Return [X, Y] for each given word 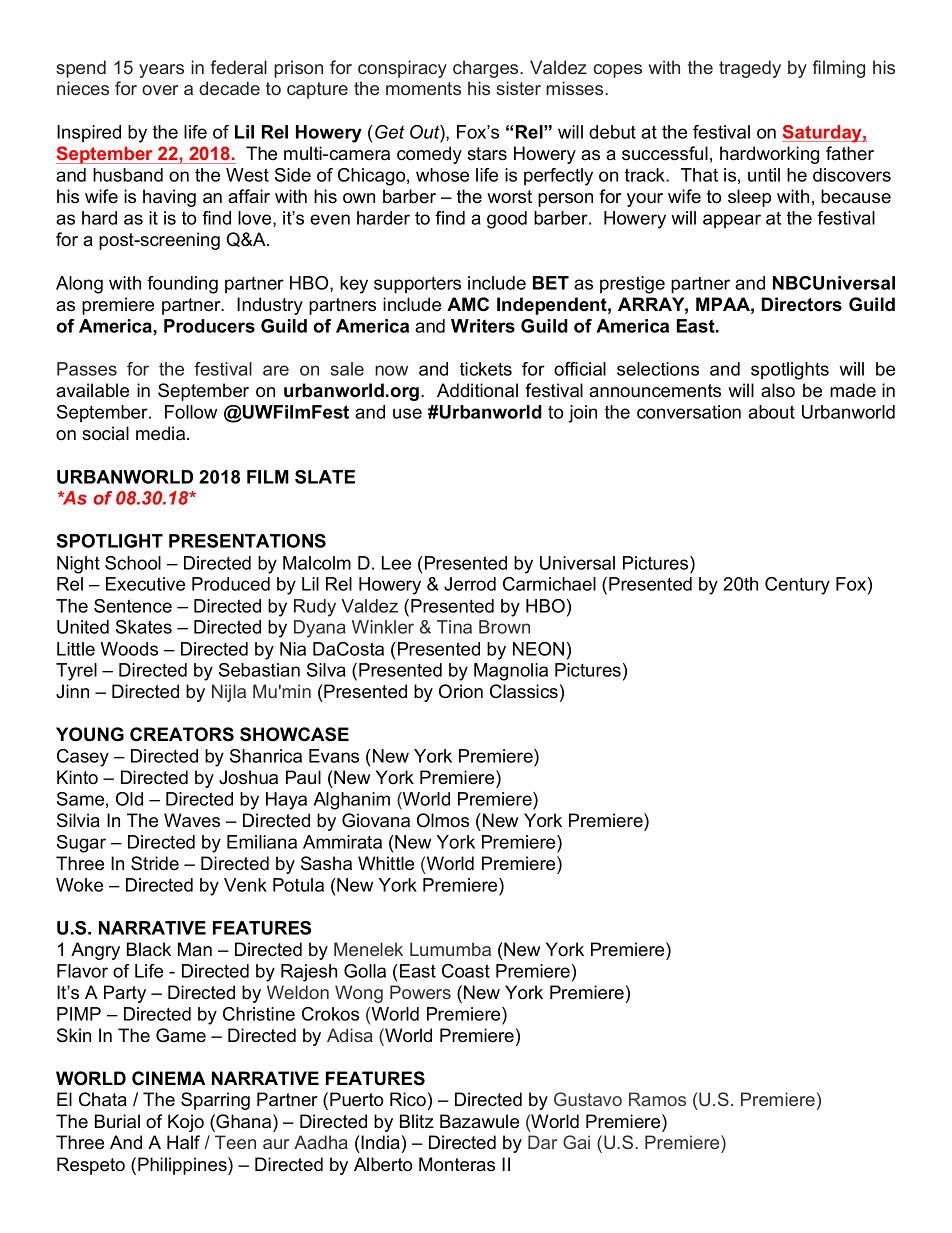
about [771, 412]
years [161, 71]
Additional [477, 390]
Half [183, 1142]
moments [423, 88]
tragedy [750, 69]
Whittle [386, 863]
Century [797, 586]
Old [129, 799]
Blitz [417, 1121]
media [162, 433]
